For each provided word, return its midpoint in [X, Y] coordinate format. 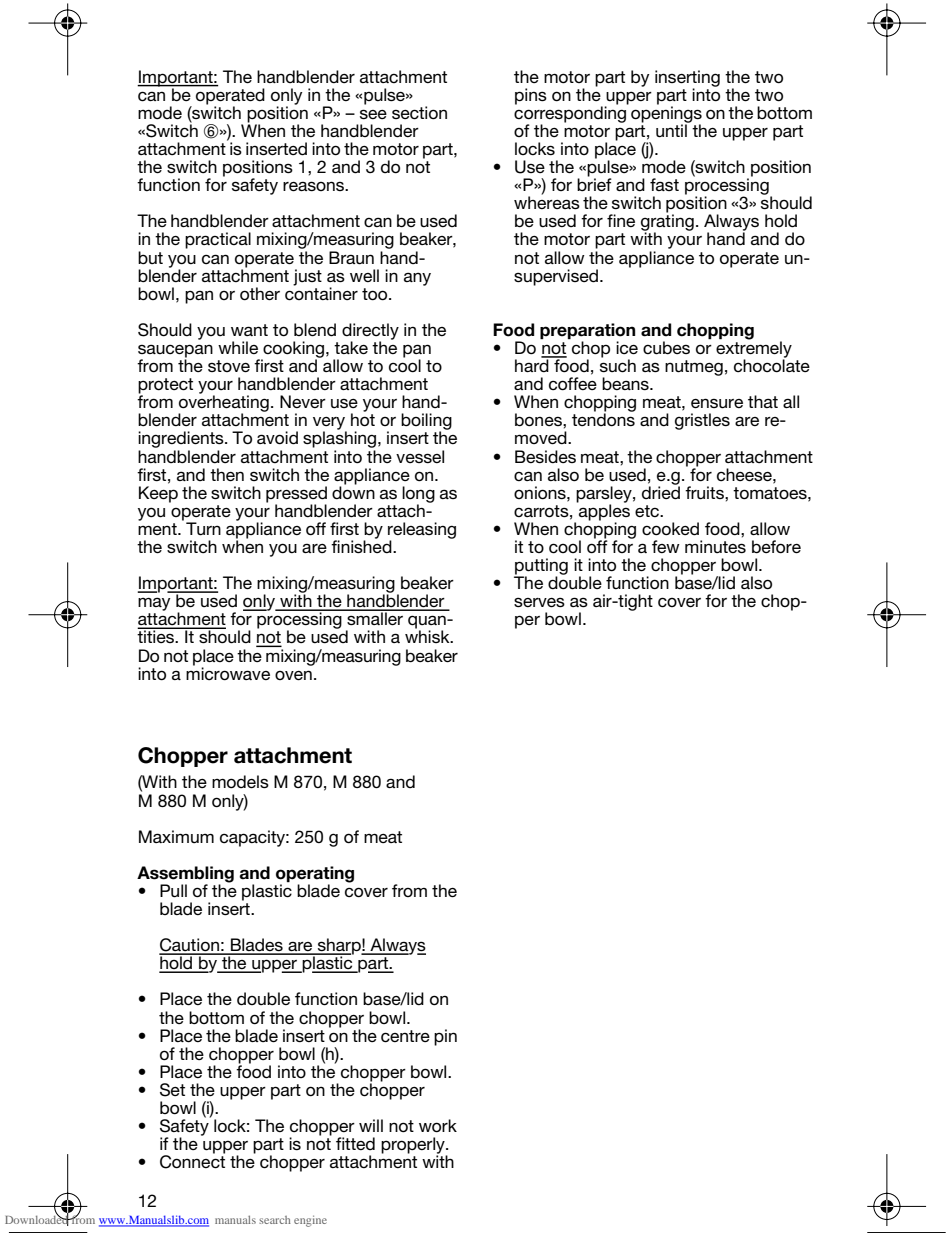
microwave [228, 673]
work [438, 1126]
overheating [224, 403]
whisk [428, 636]
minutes [715, 546]
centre [405, 1036]
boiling [426, 423]
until [672, 130]
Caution [190, 946]
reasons [315, 186]
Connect [192, 1161]
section [419, 113]
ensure [717, 403]
